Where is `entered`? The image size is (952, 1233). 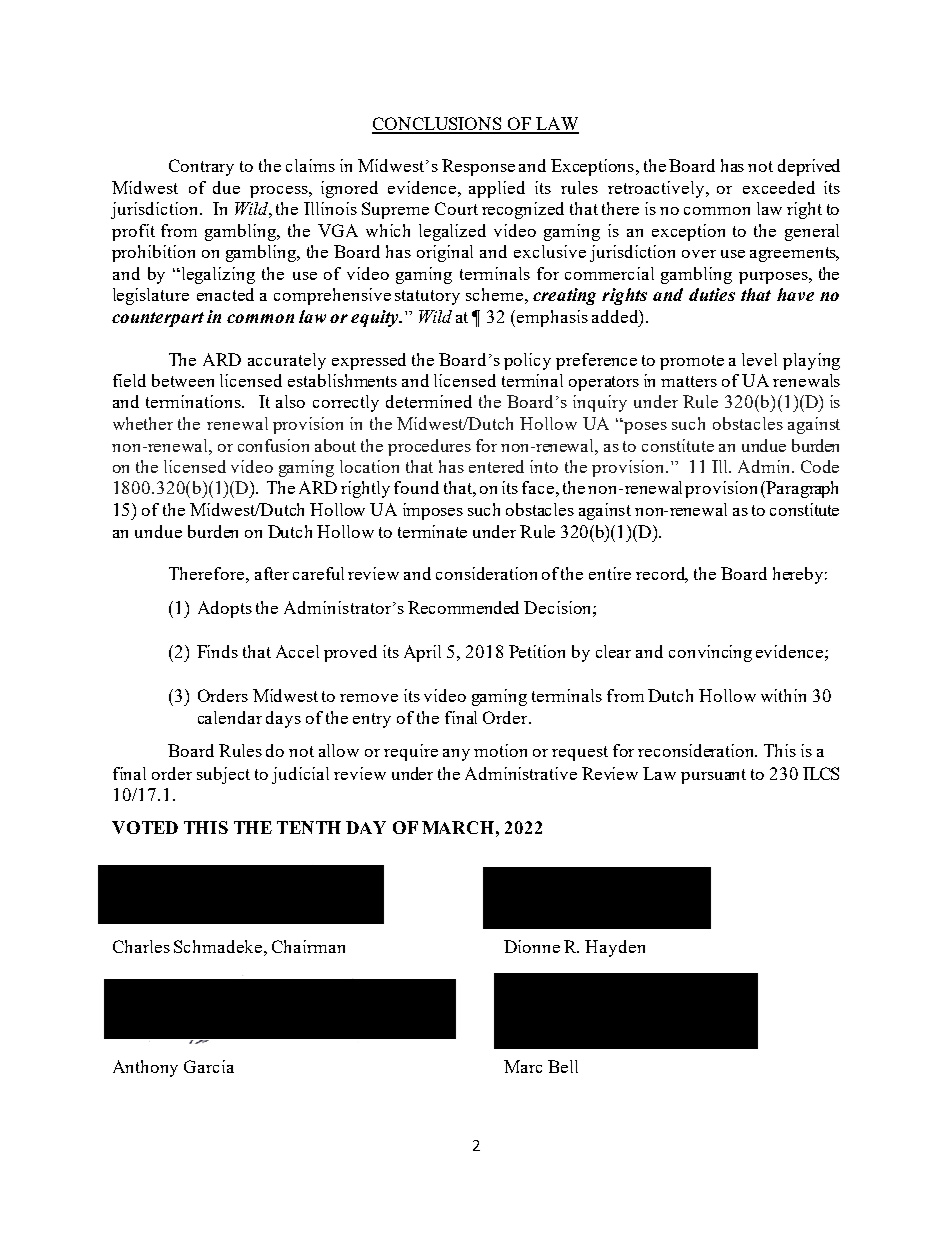 entered is located at coordinates (496, 466).
